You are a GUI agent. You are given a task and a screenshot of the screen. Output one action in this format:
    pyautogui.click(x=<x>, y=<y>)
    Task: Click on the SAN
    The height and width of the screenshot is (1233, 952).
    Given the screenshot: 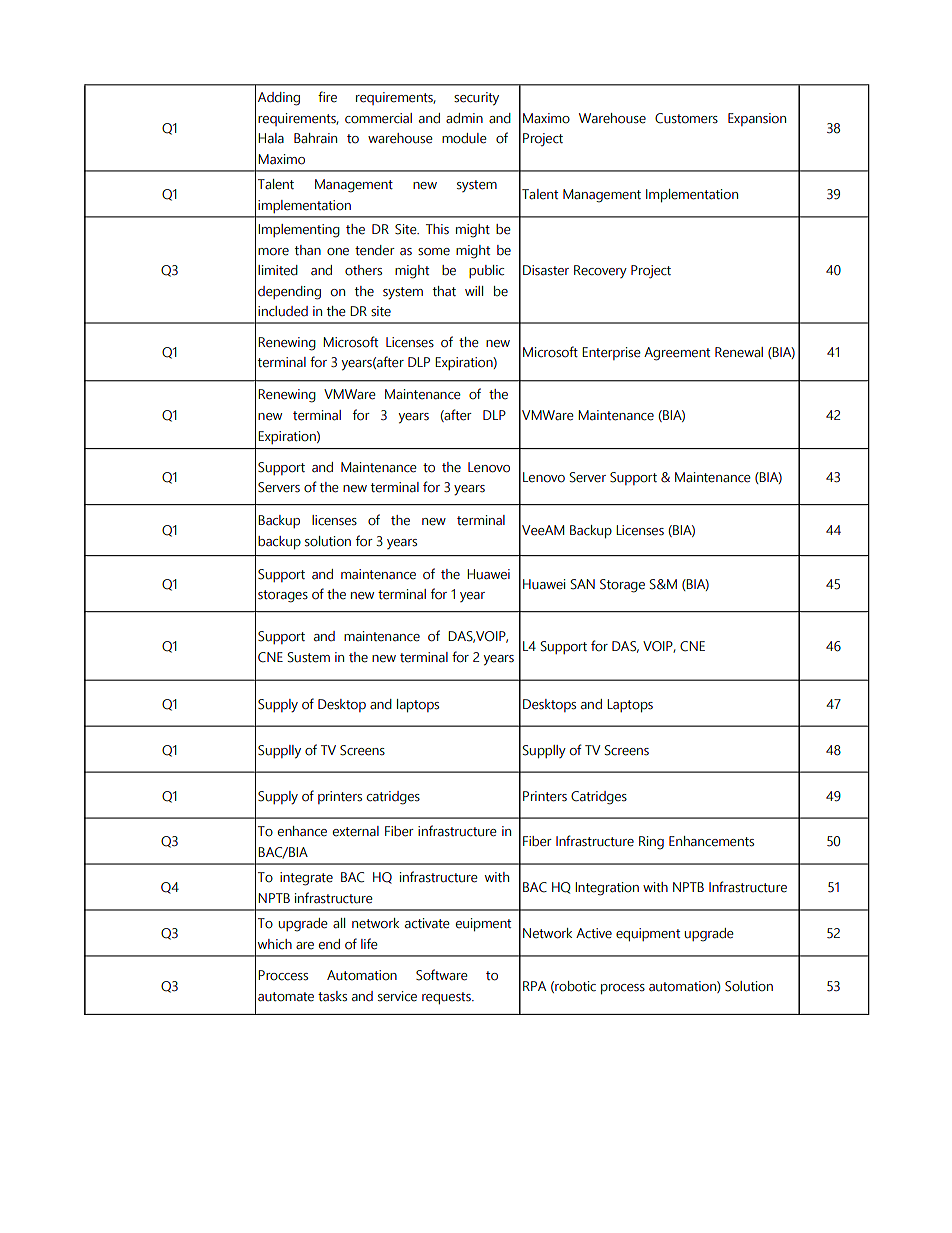 What is the action you would take?
    pyautogui.click(x=583, y=584)
